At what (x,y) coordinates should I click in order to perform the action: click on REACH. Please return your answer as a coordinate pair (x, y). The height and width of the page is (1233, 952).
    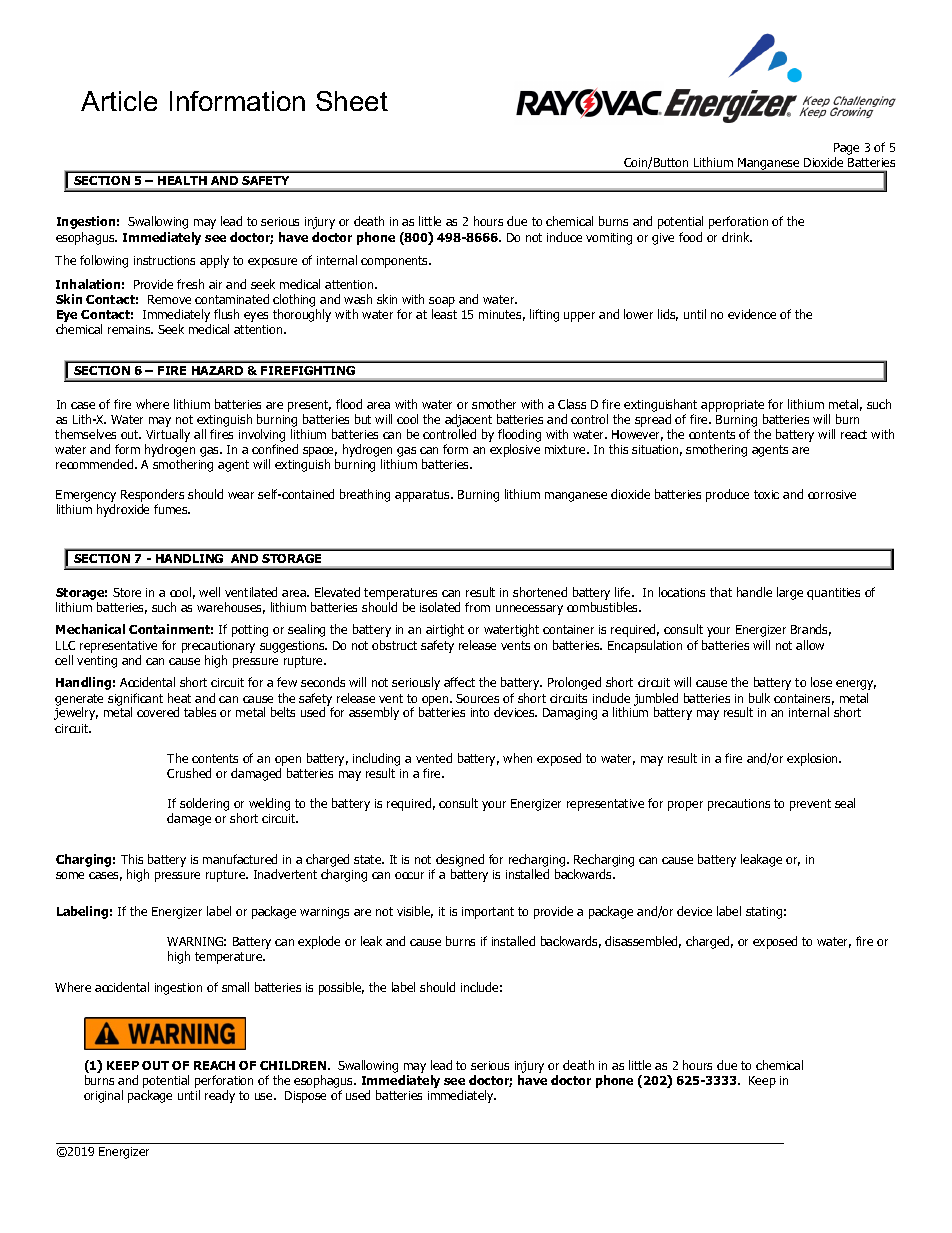
    Looking at the image, I should click on (214, 1065).
